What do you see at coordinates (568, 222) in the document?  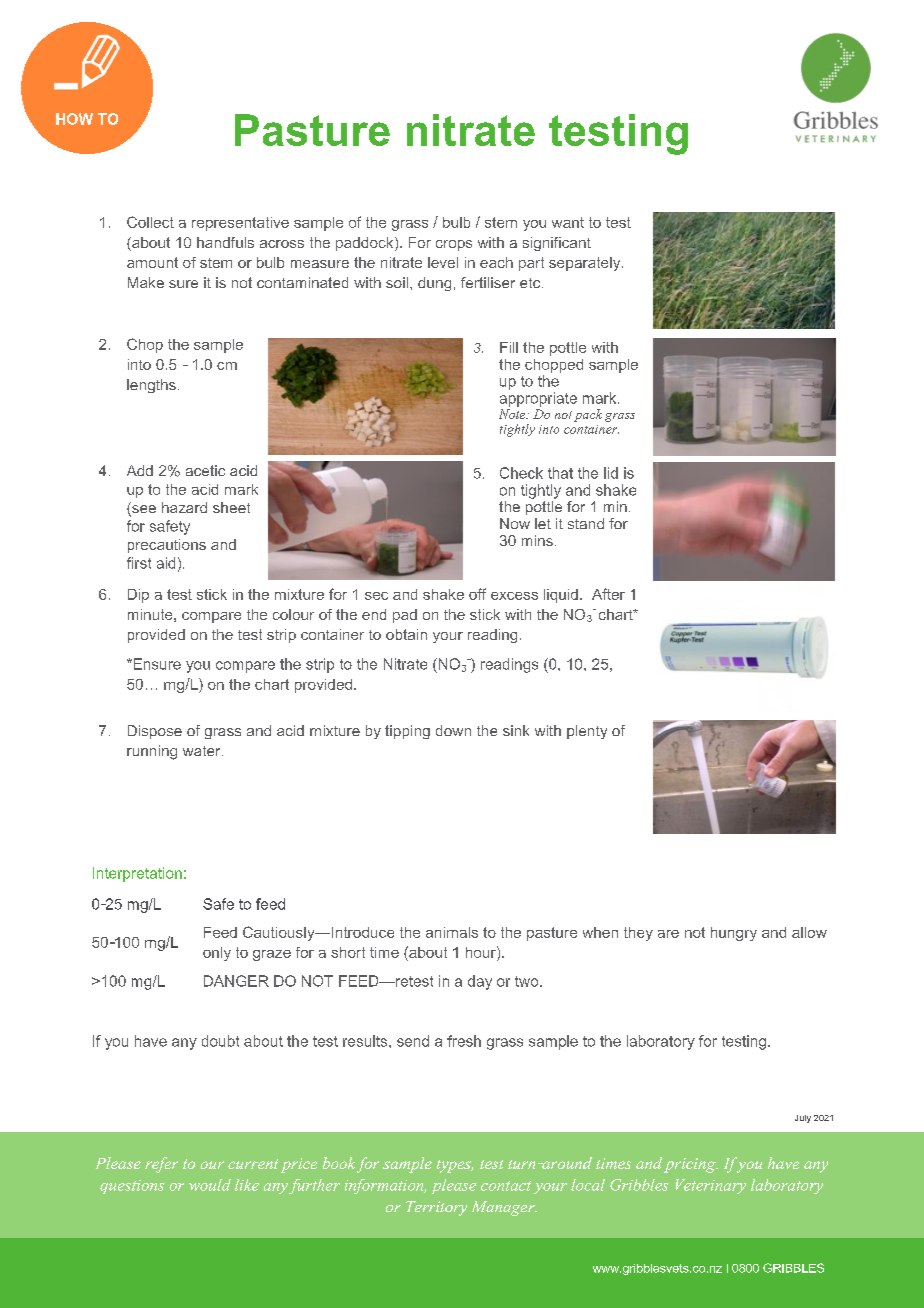 I see `want` at bounding box center [568, 222].
